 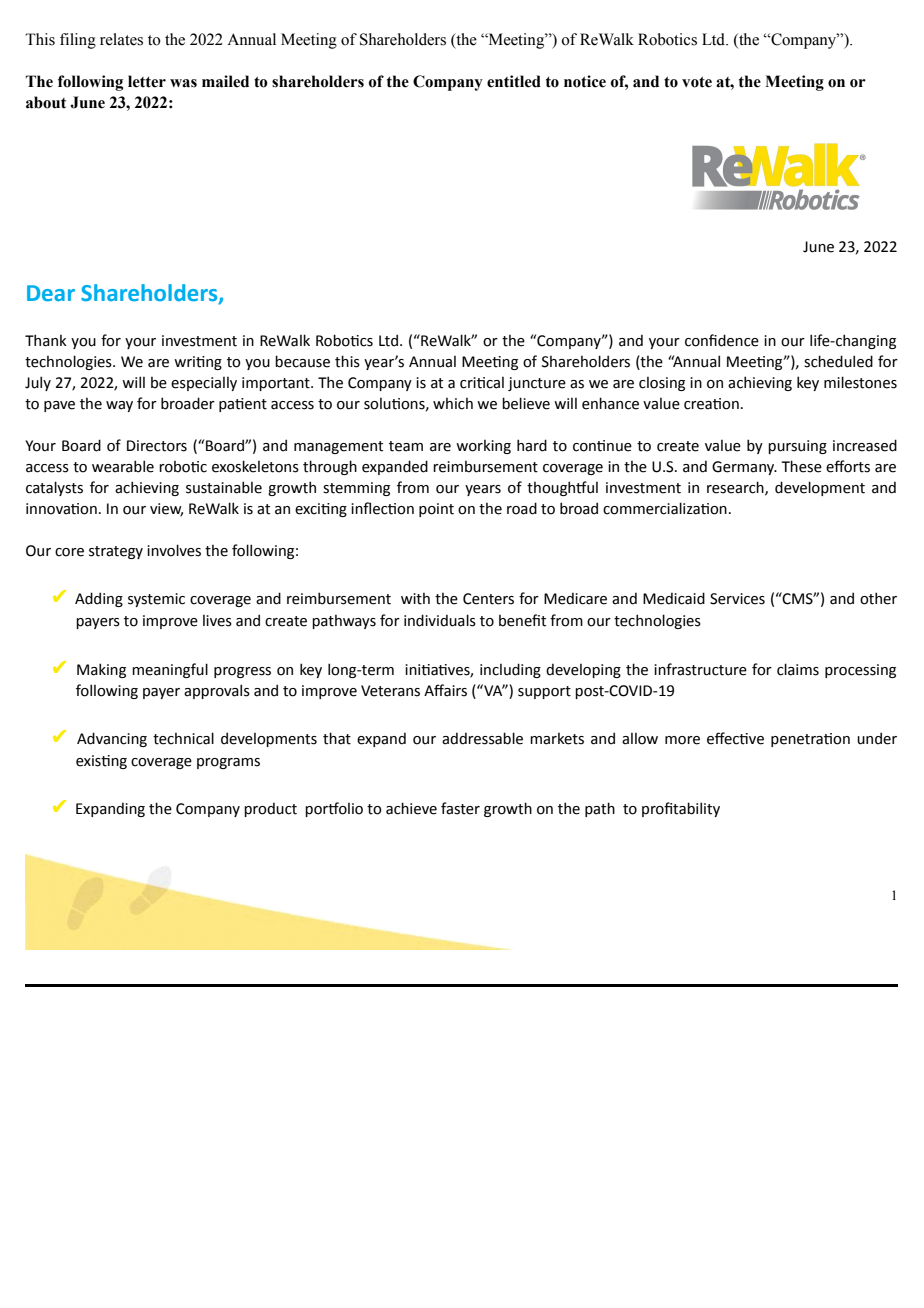 I want to click on vote, so click(x=697, y=82).
